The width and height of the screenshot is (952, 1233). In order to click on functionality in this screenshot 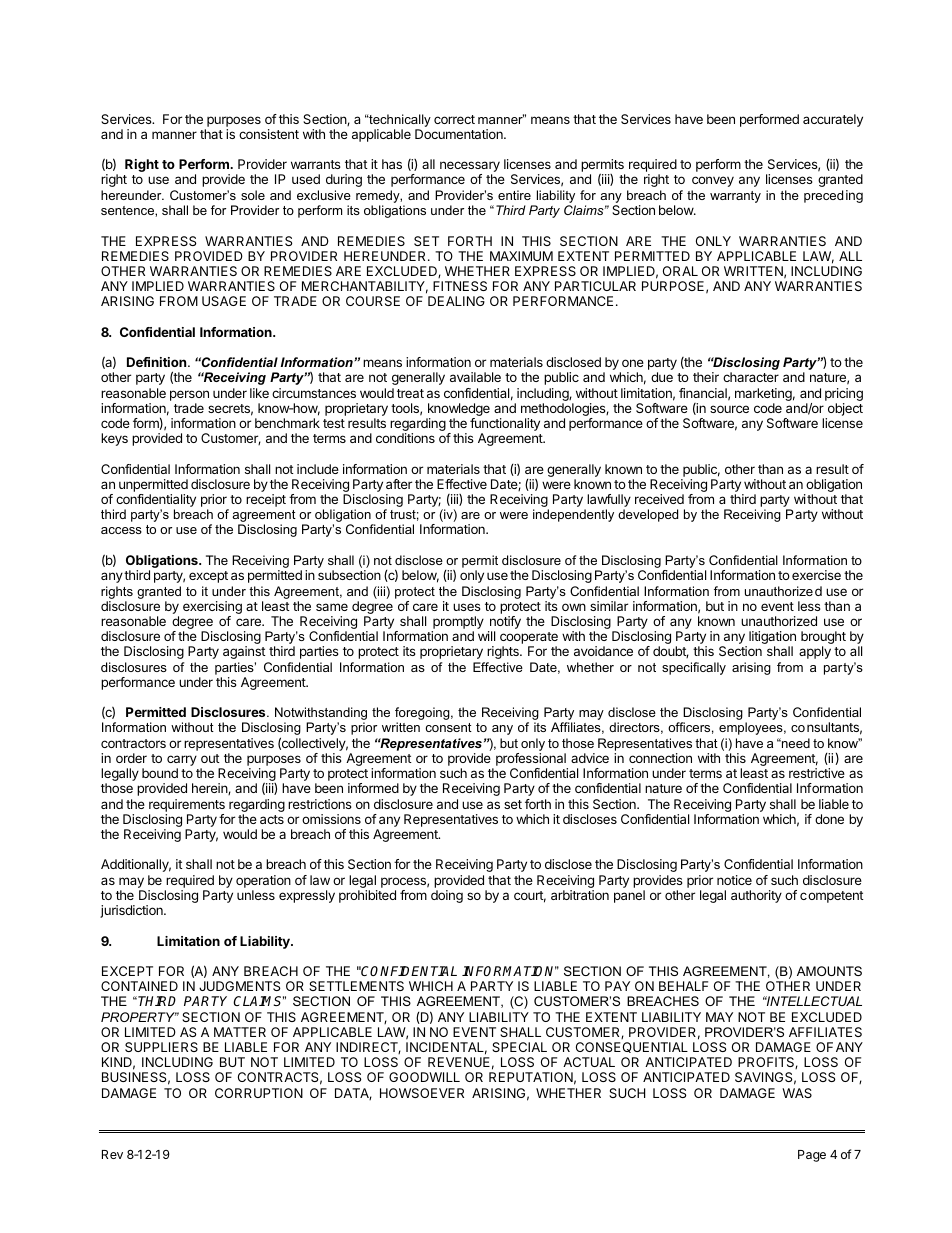, I will do `click(505, 426)`.
